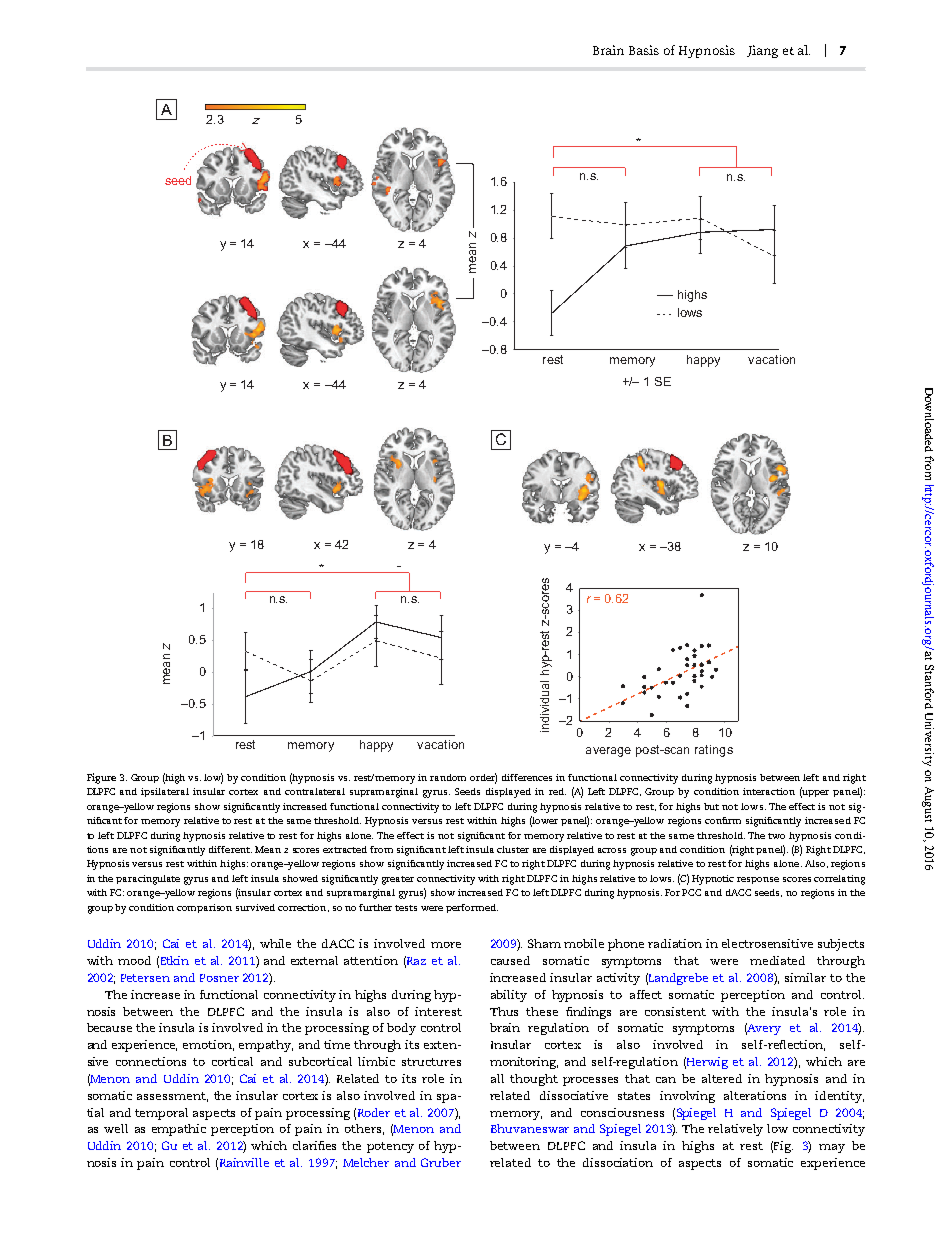 The image size is (952, 1256). What do you see at coordinates (769, 791) in the document?
I see `interaction` at bounding box center [769, 791].
